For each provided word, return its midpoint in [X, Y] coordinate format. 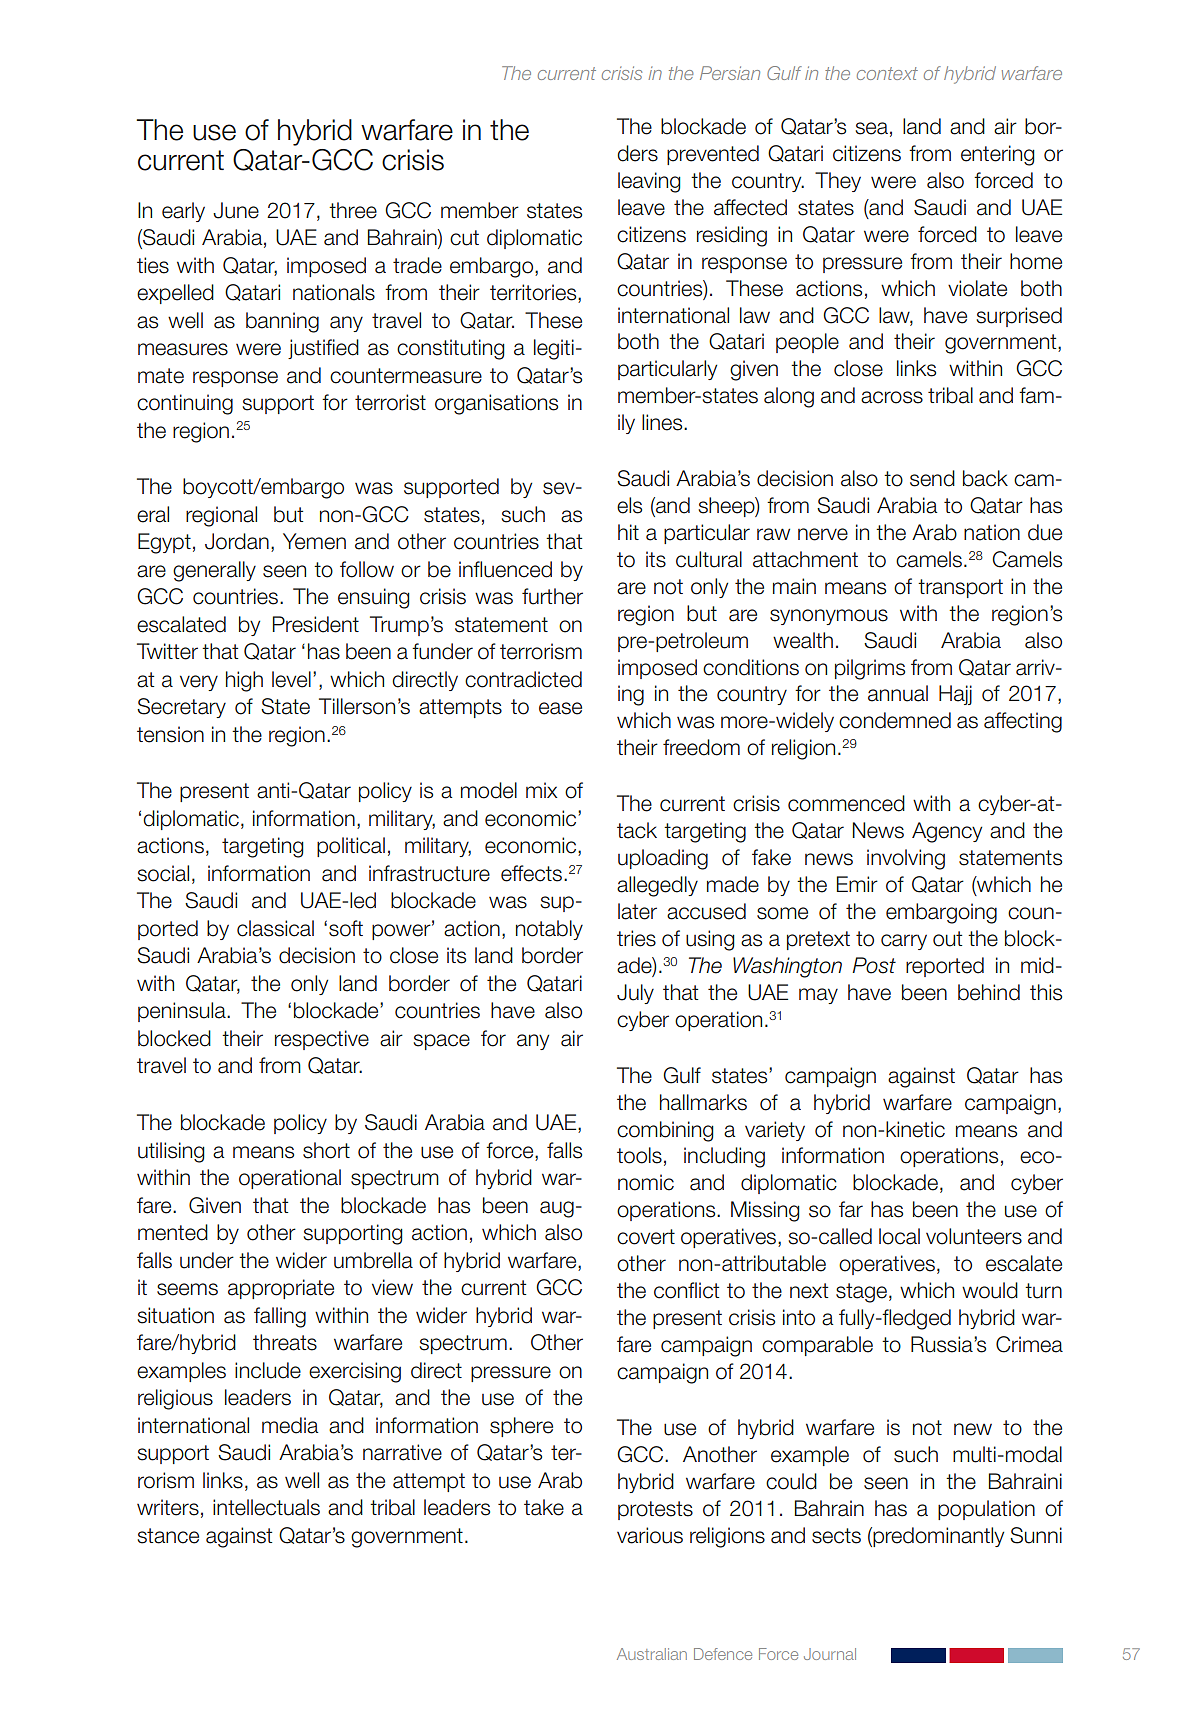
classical [275, 928]
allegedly [657, 886]
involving [906, 859]
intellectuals [266, 1507]
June [236, 210]
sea [872, 128]
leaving [649, 182]
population [986, 1510]
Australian [652, 1654]
